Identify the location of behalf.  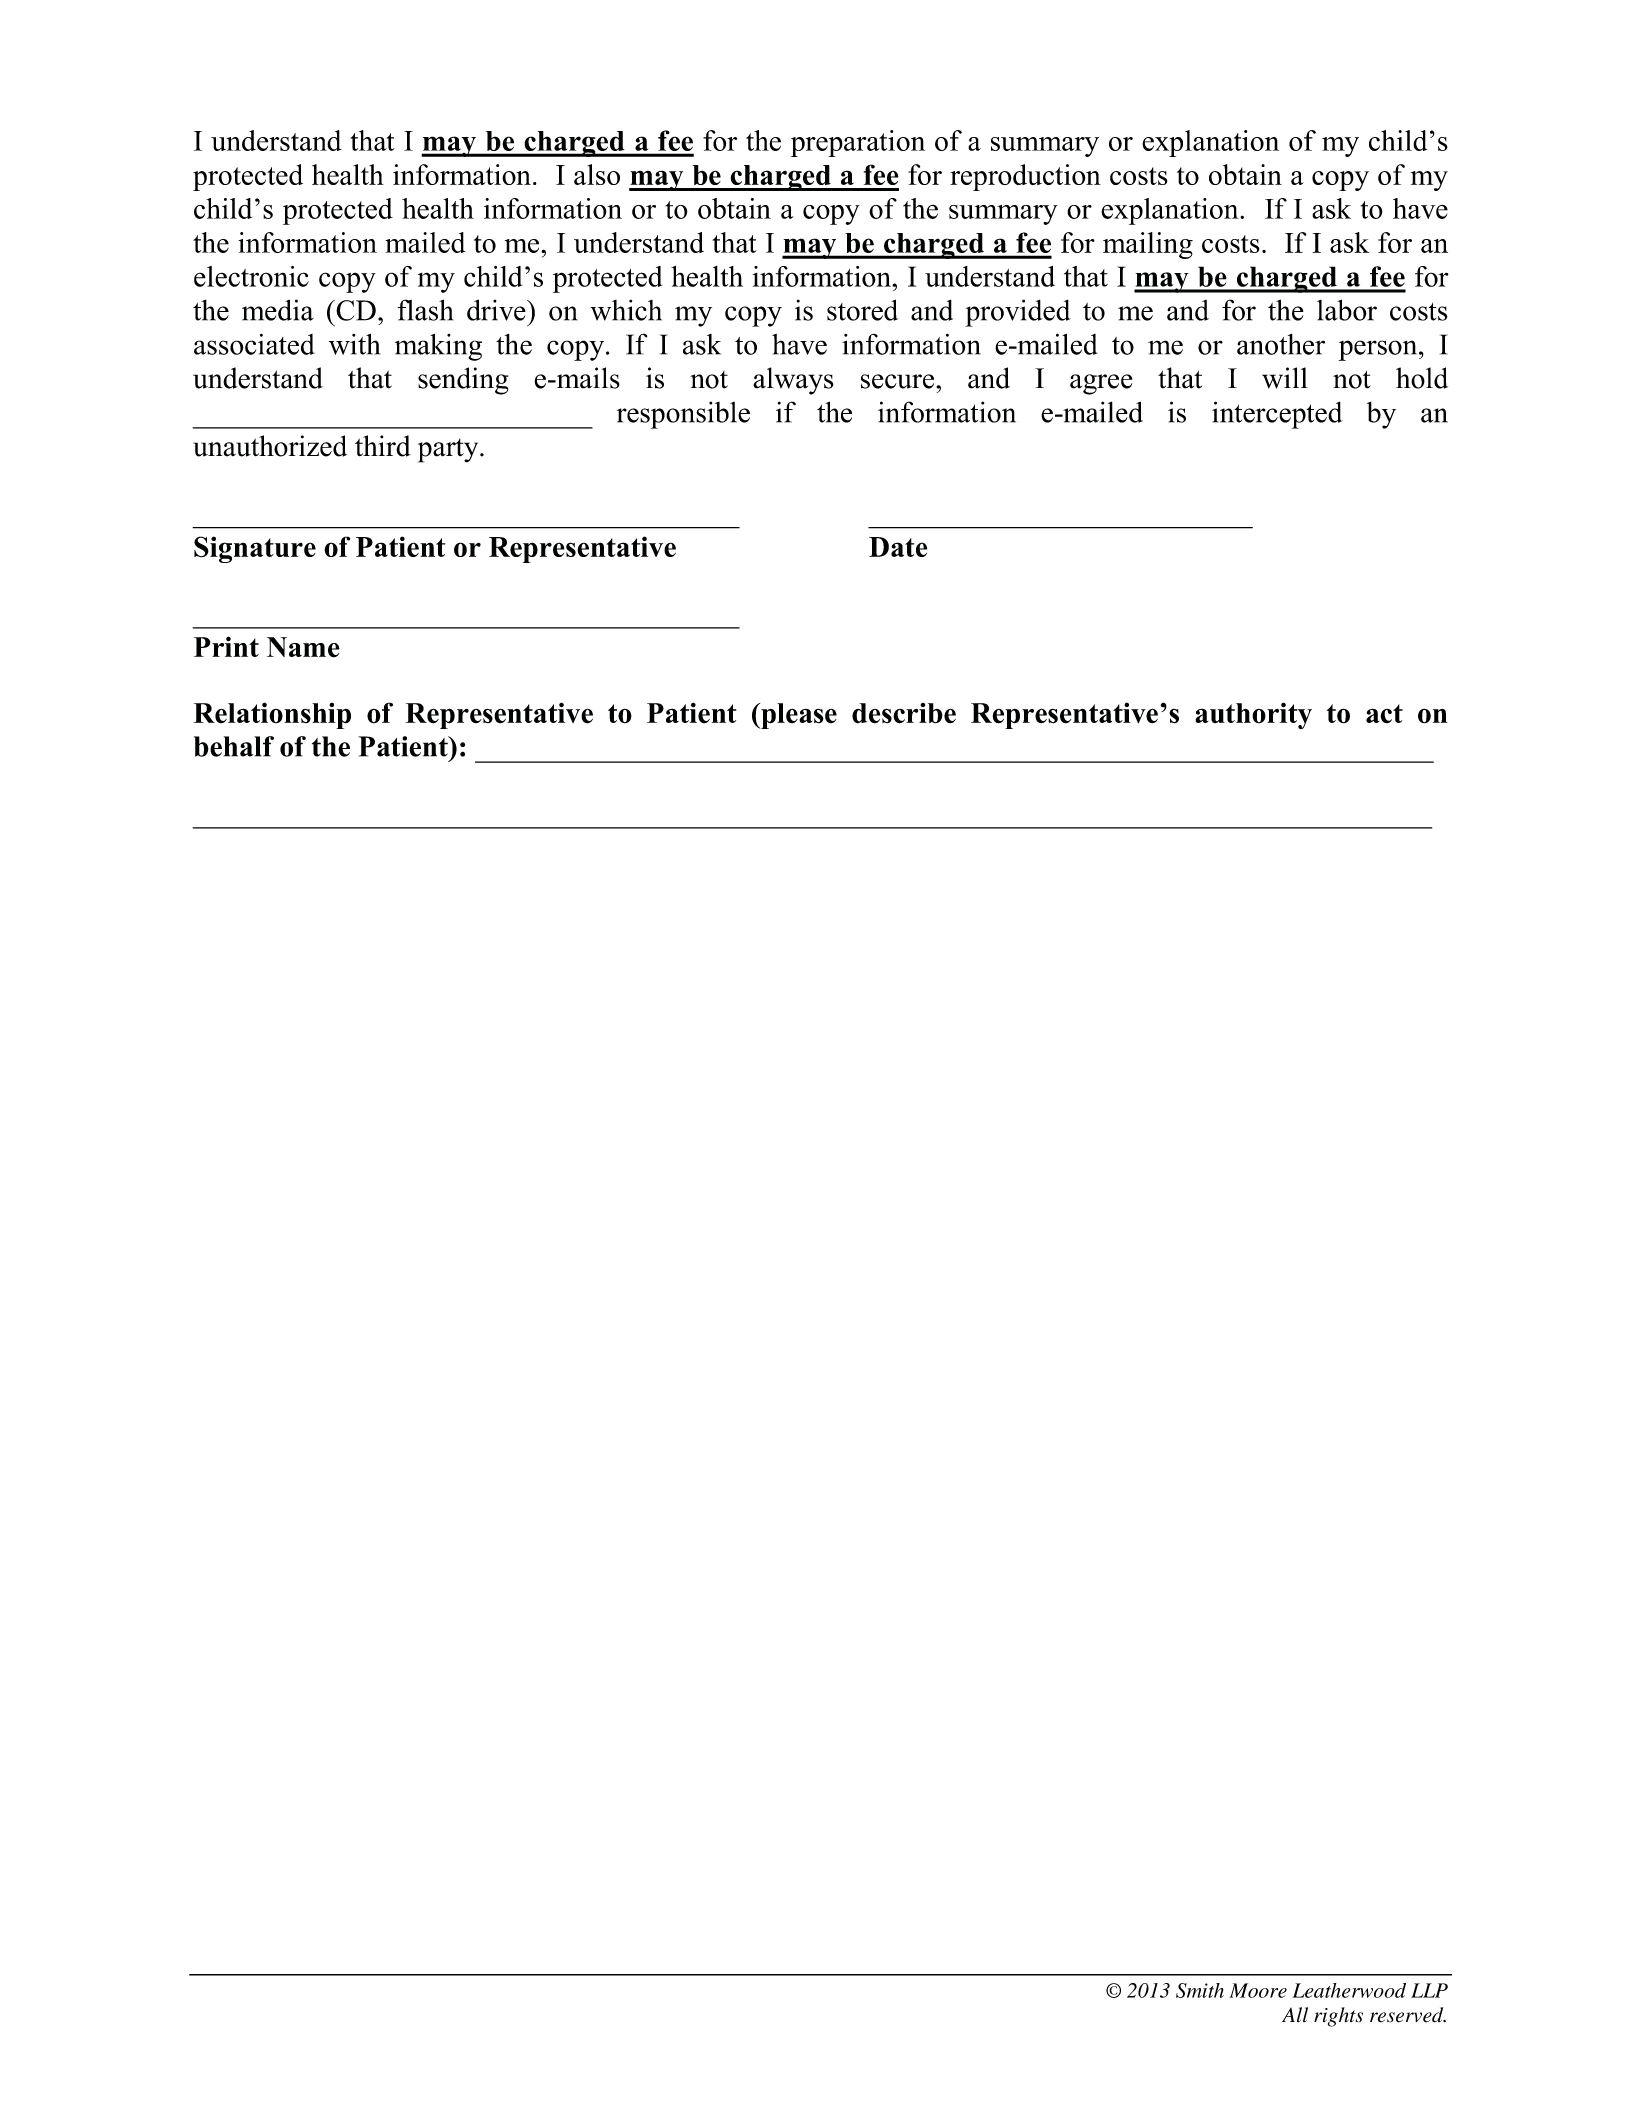
(234, 746).
